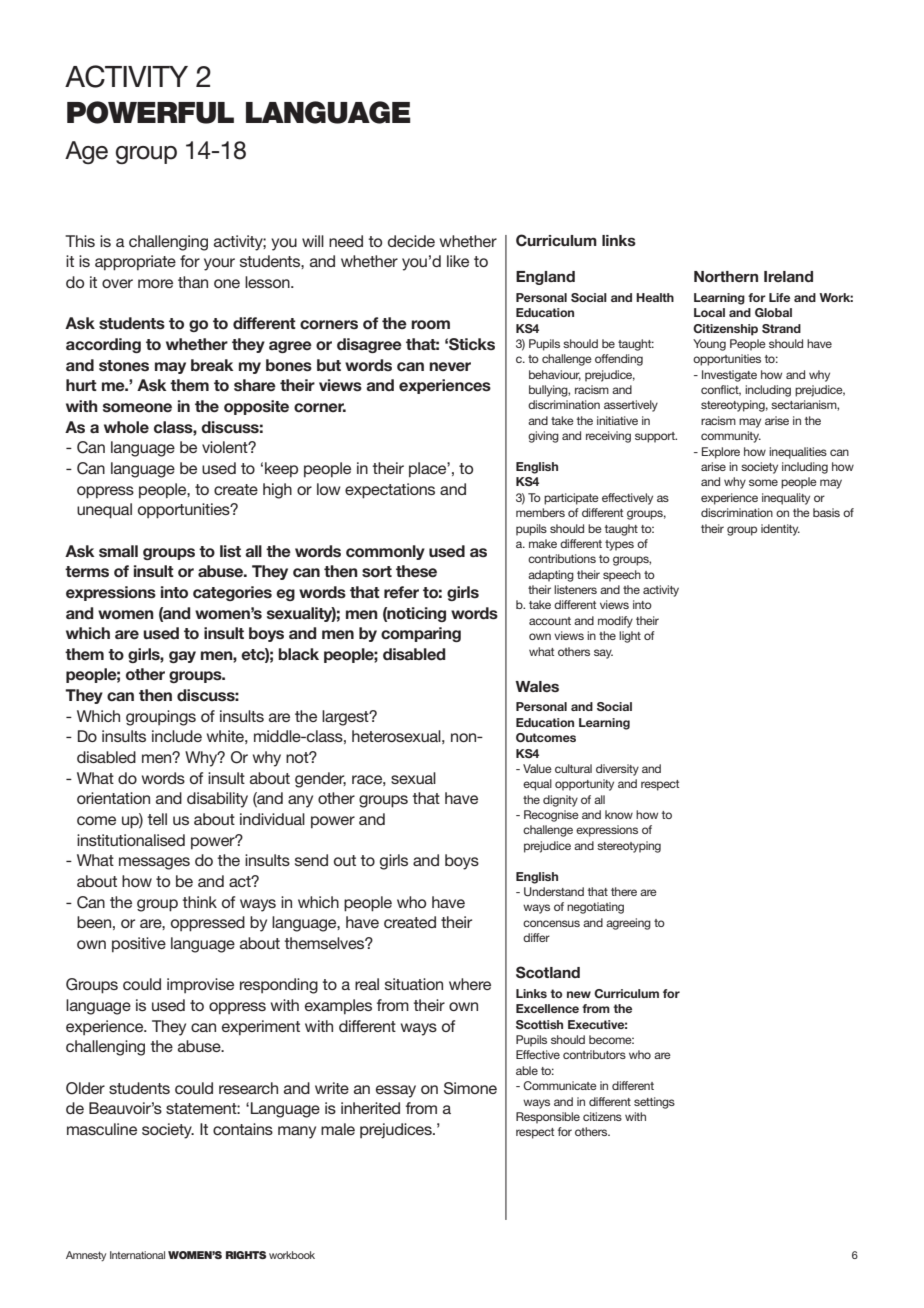 The width and height of the screenshot is (924, 1308). What do you see at coordinates (137, 1255) in the screenshot?
I see `International` at bounding box center [137, 1255].
